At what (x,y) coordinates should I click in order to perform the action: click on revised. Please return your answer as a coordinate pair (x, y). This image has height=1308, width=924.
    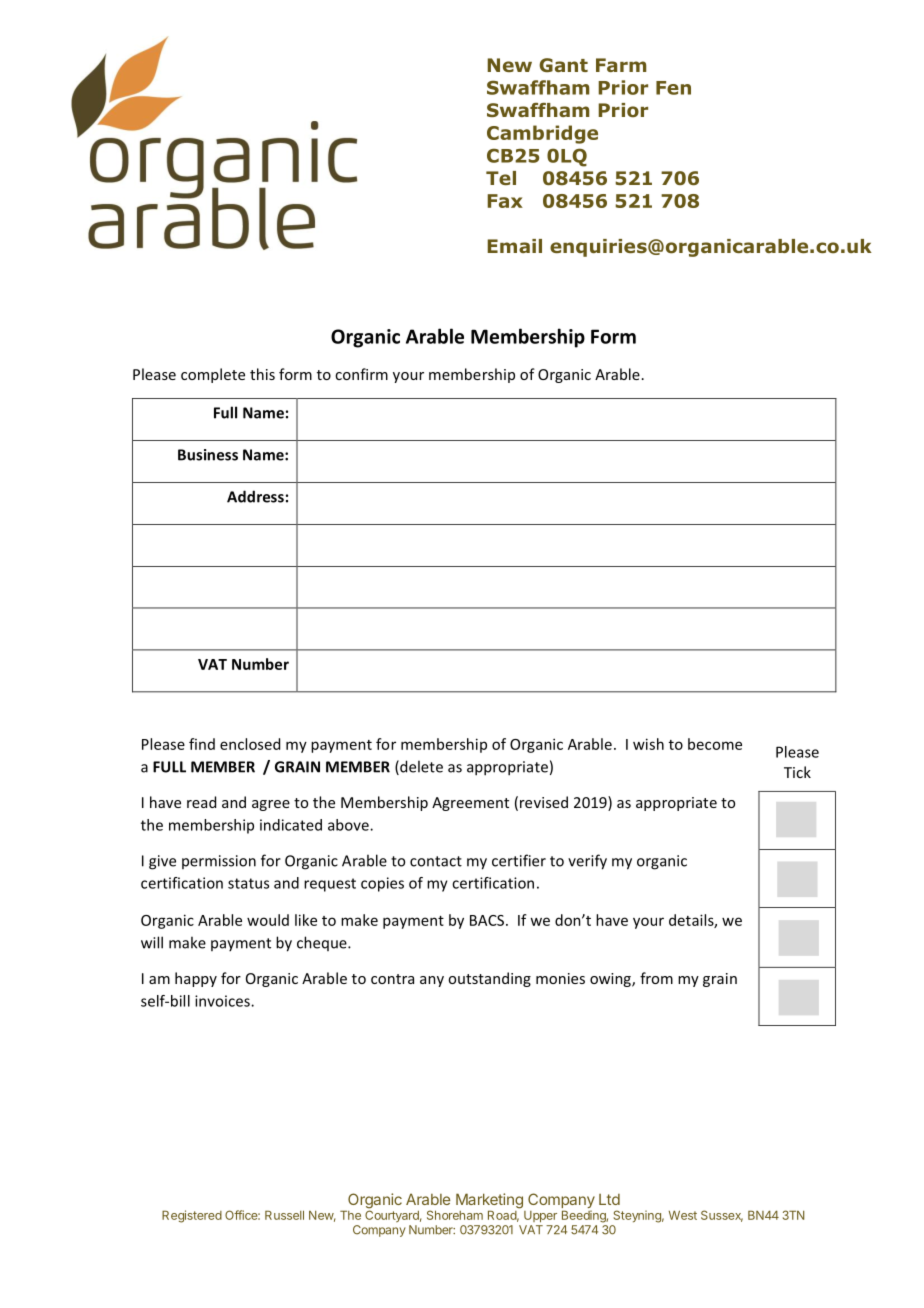
    Looking at the image, I should click on (544, 802).
